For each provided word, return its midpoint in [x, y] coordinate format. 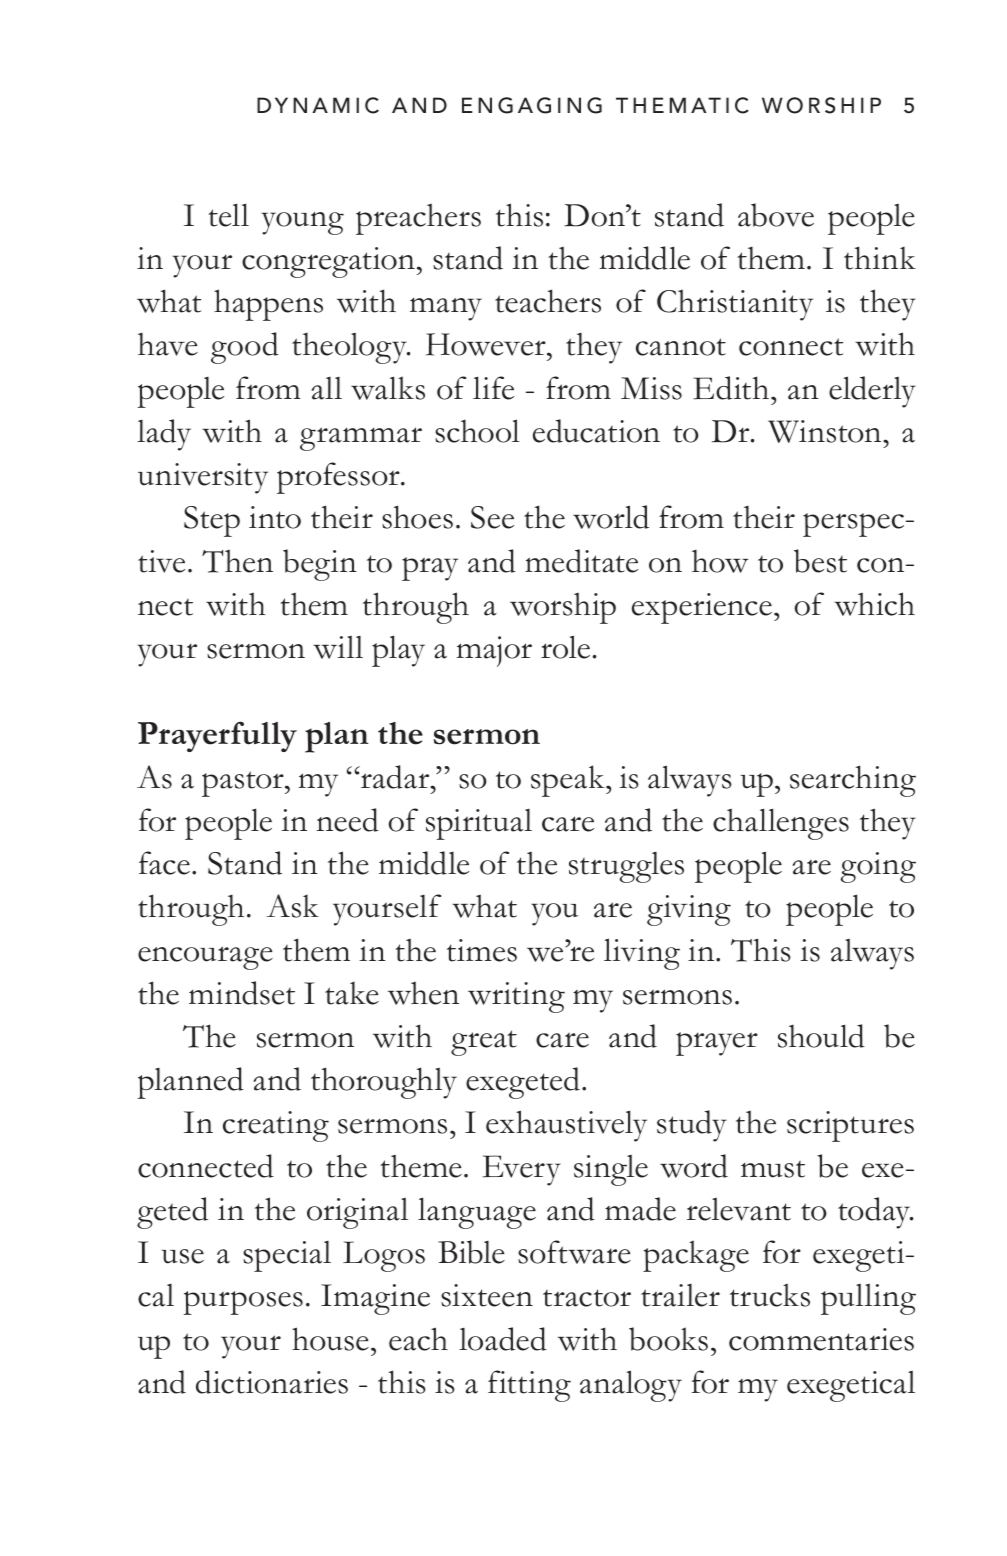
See [492, 517]
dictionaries [272, 1382]
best [820, 561]
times [482, 950]
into [275, 517]
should [821, 1036]
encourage [205, 958]
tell [228, 215]
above [776, 215]
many [446, 309]
